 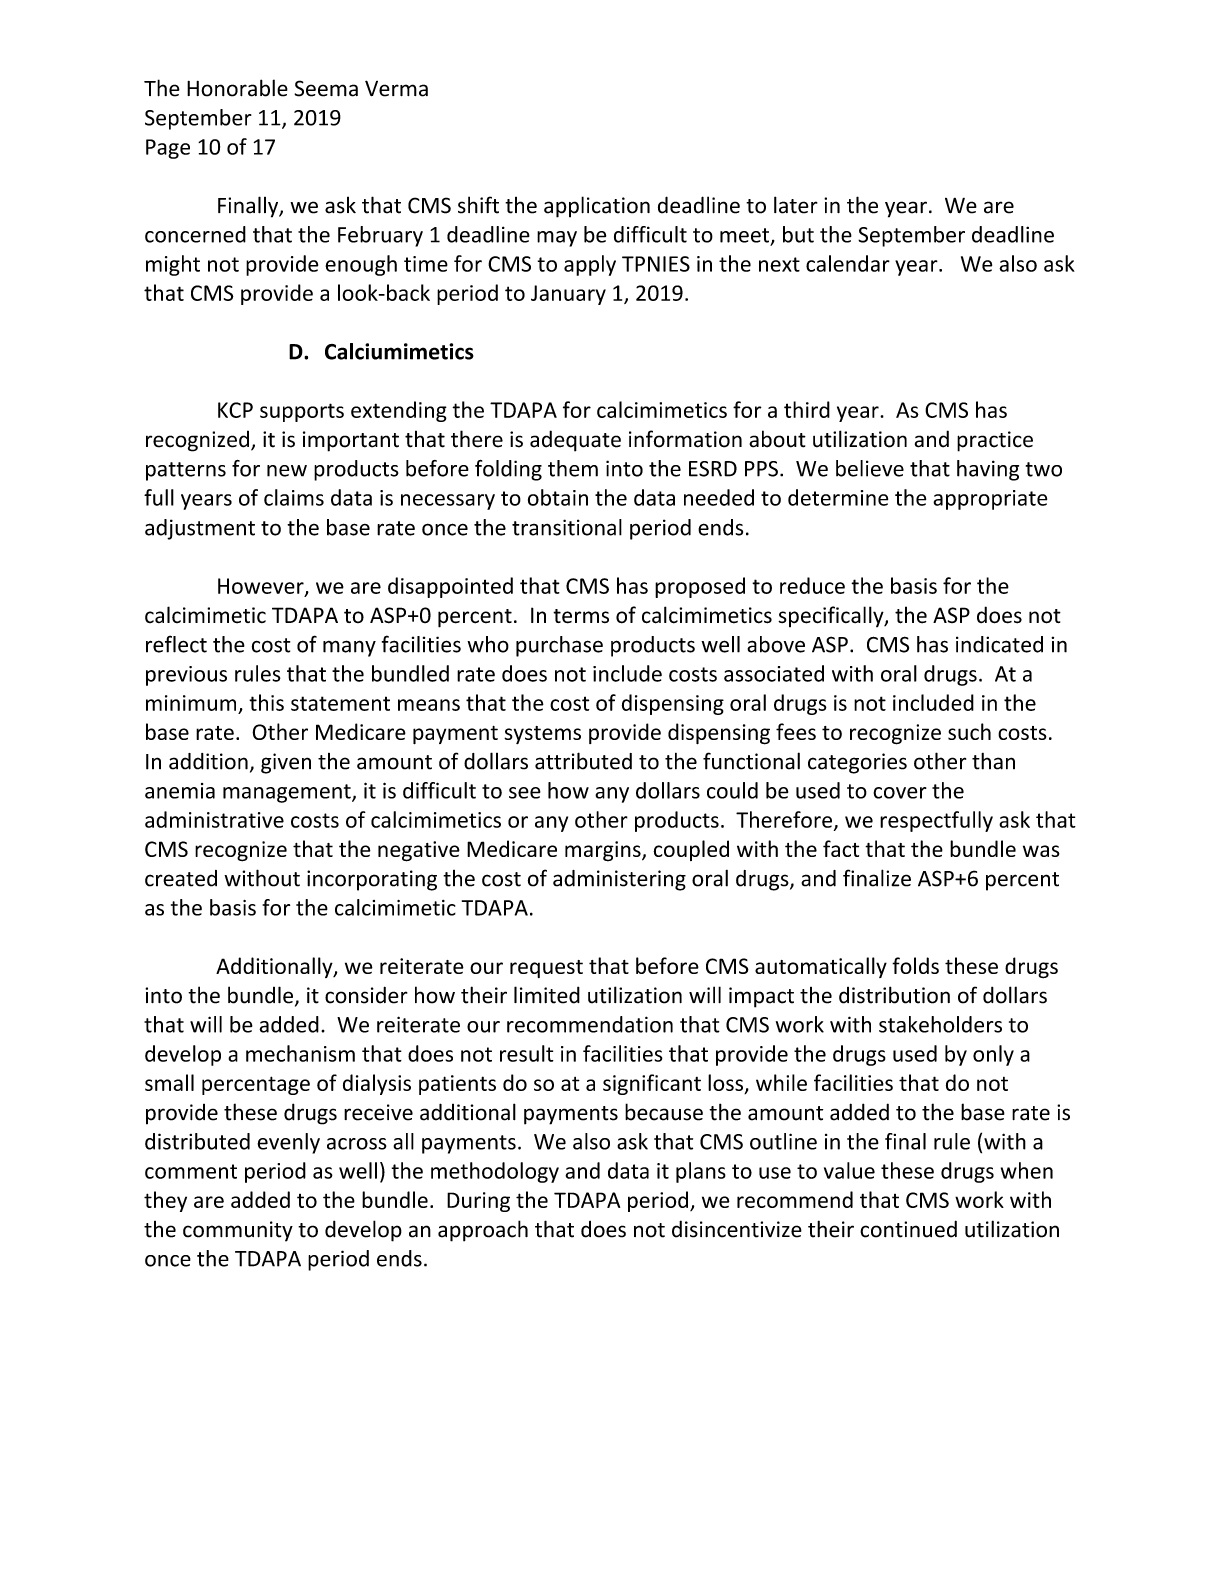 What do you see at coordinates (999, 644) in the page?
I see `indicated` at bounding box center [999, 644].
